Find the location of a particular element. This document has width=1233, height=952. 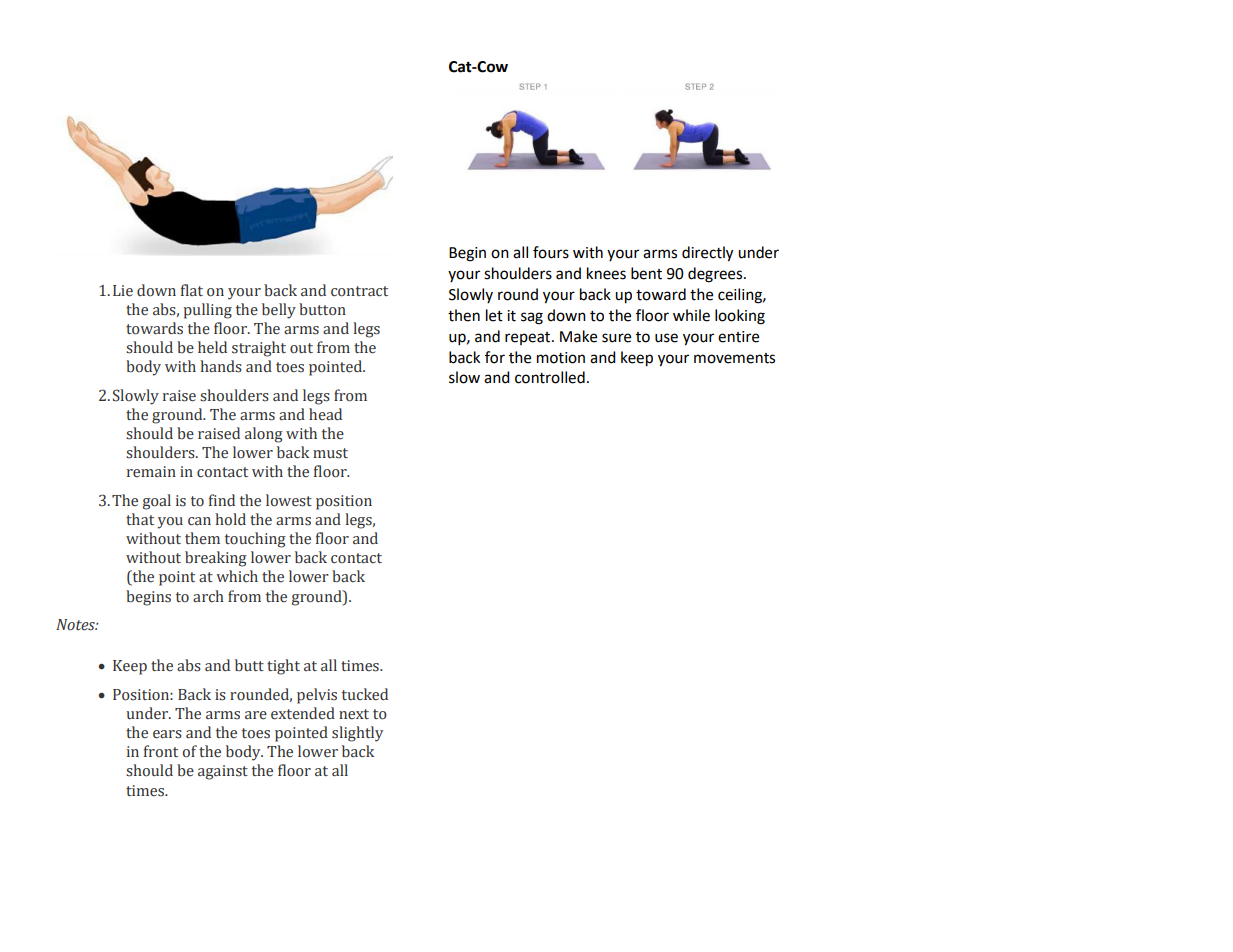

can is located at coordinates (199, 521).
